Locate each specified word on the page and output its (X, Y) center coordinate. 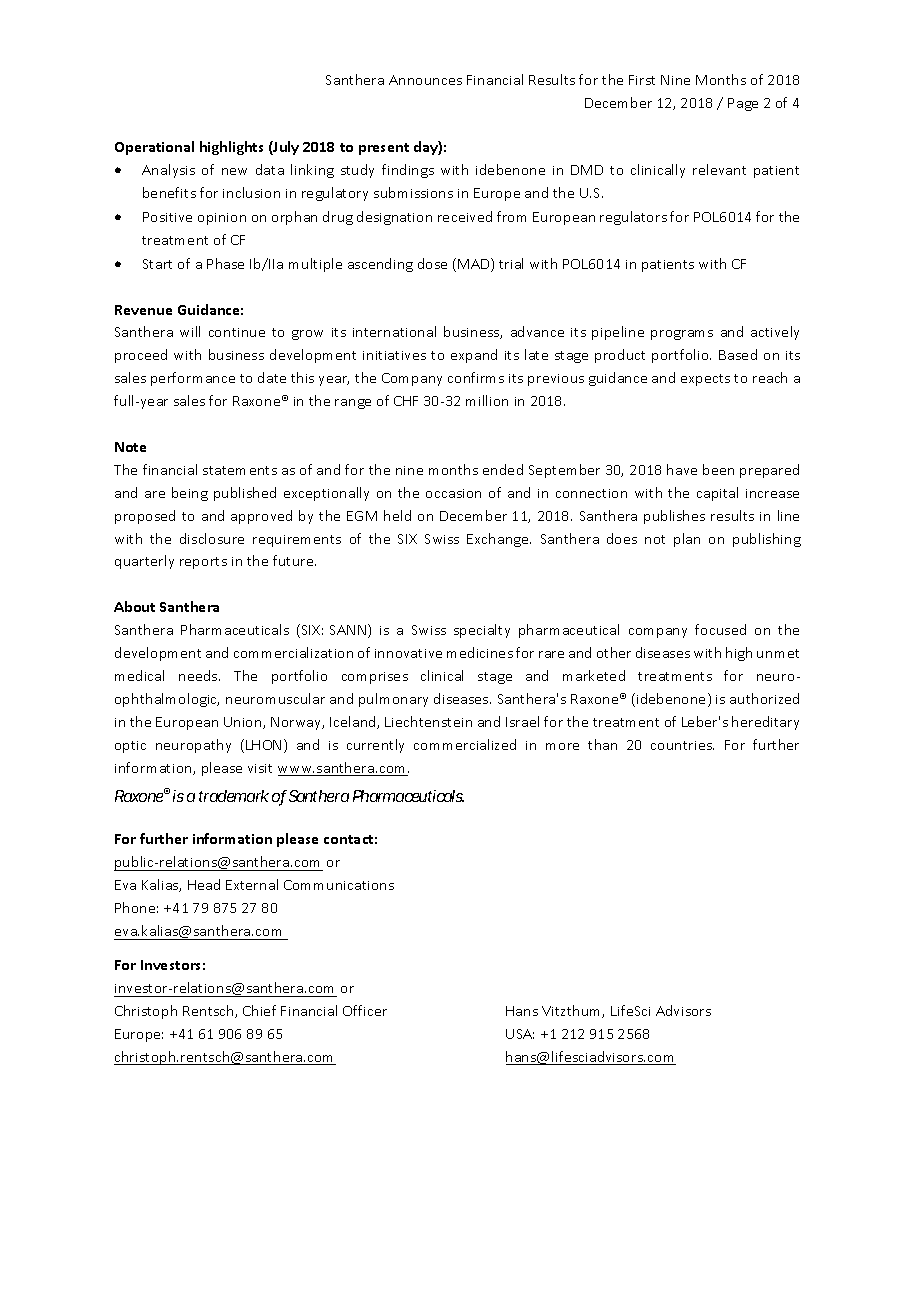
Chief (259, 1010)
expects (705, 380)
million (487, 400)
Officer (365, 1010)
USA (520, 1034)
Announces (425, 80)
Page (743, 104)
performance (193, 379)
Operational (154, 148)
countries (682, 745)
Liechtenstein (428, 721)
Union (244, 723)
